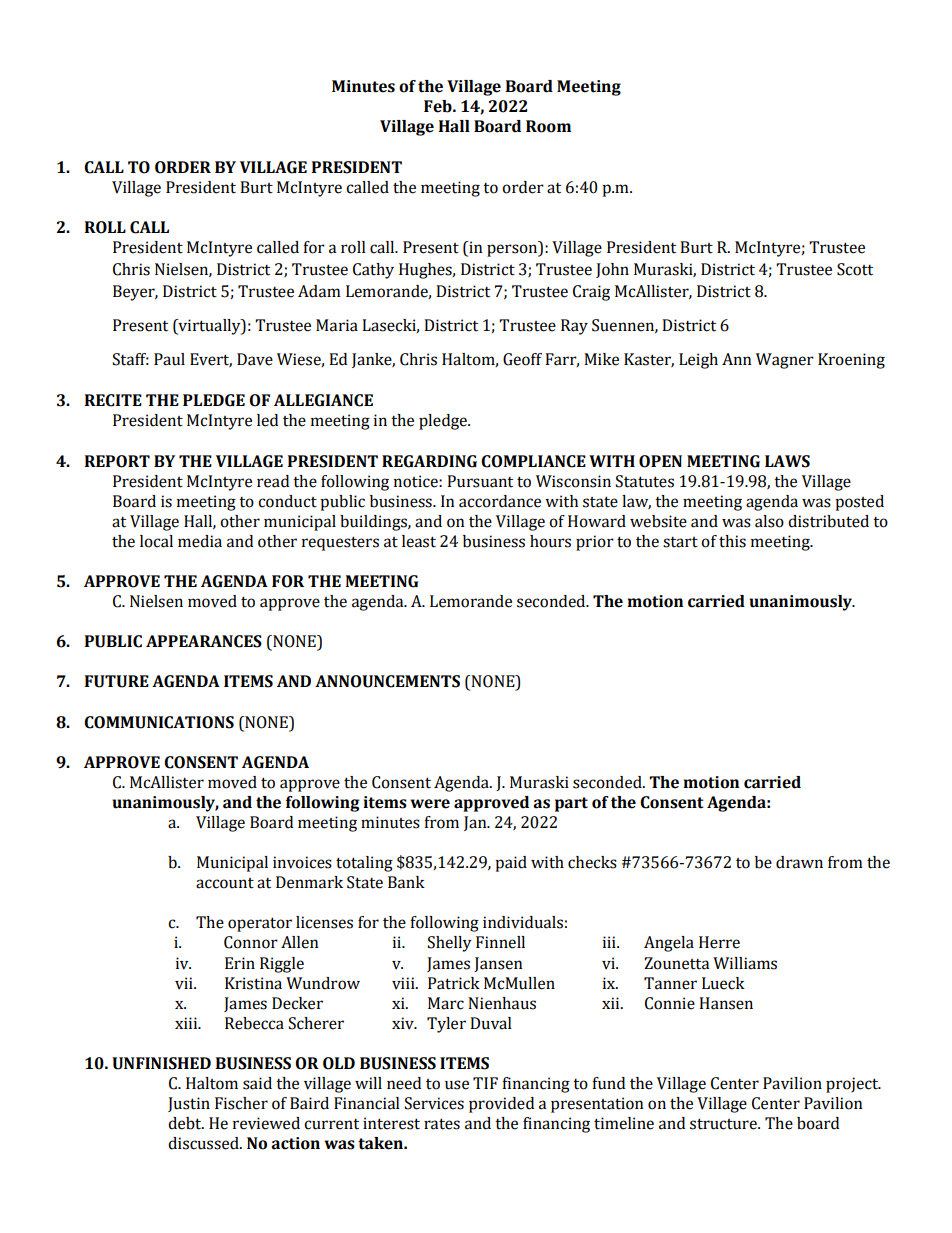 The height and width of the document is (1233, 952). Describe the element at coordinates (225, 883) in the document. I see `account` at that location.
